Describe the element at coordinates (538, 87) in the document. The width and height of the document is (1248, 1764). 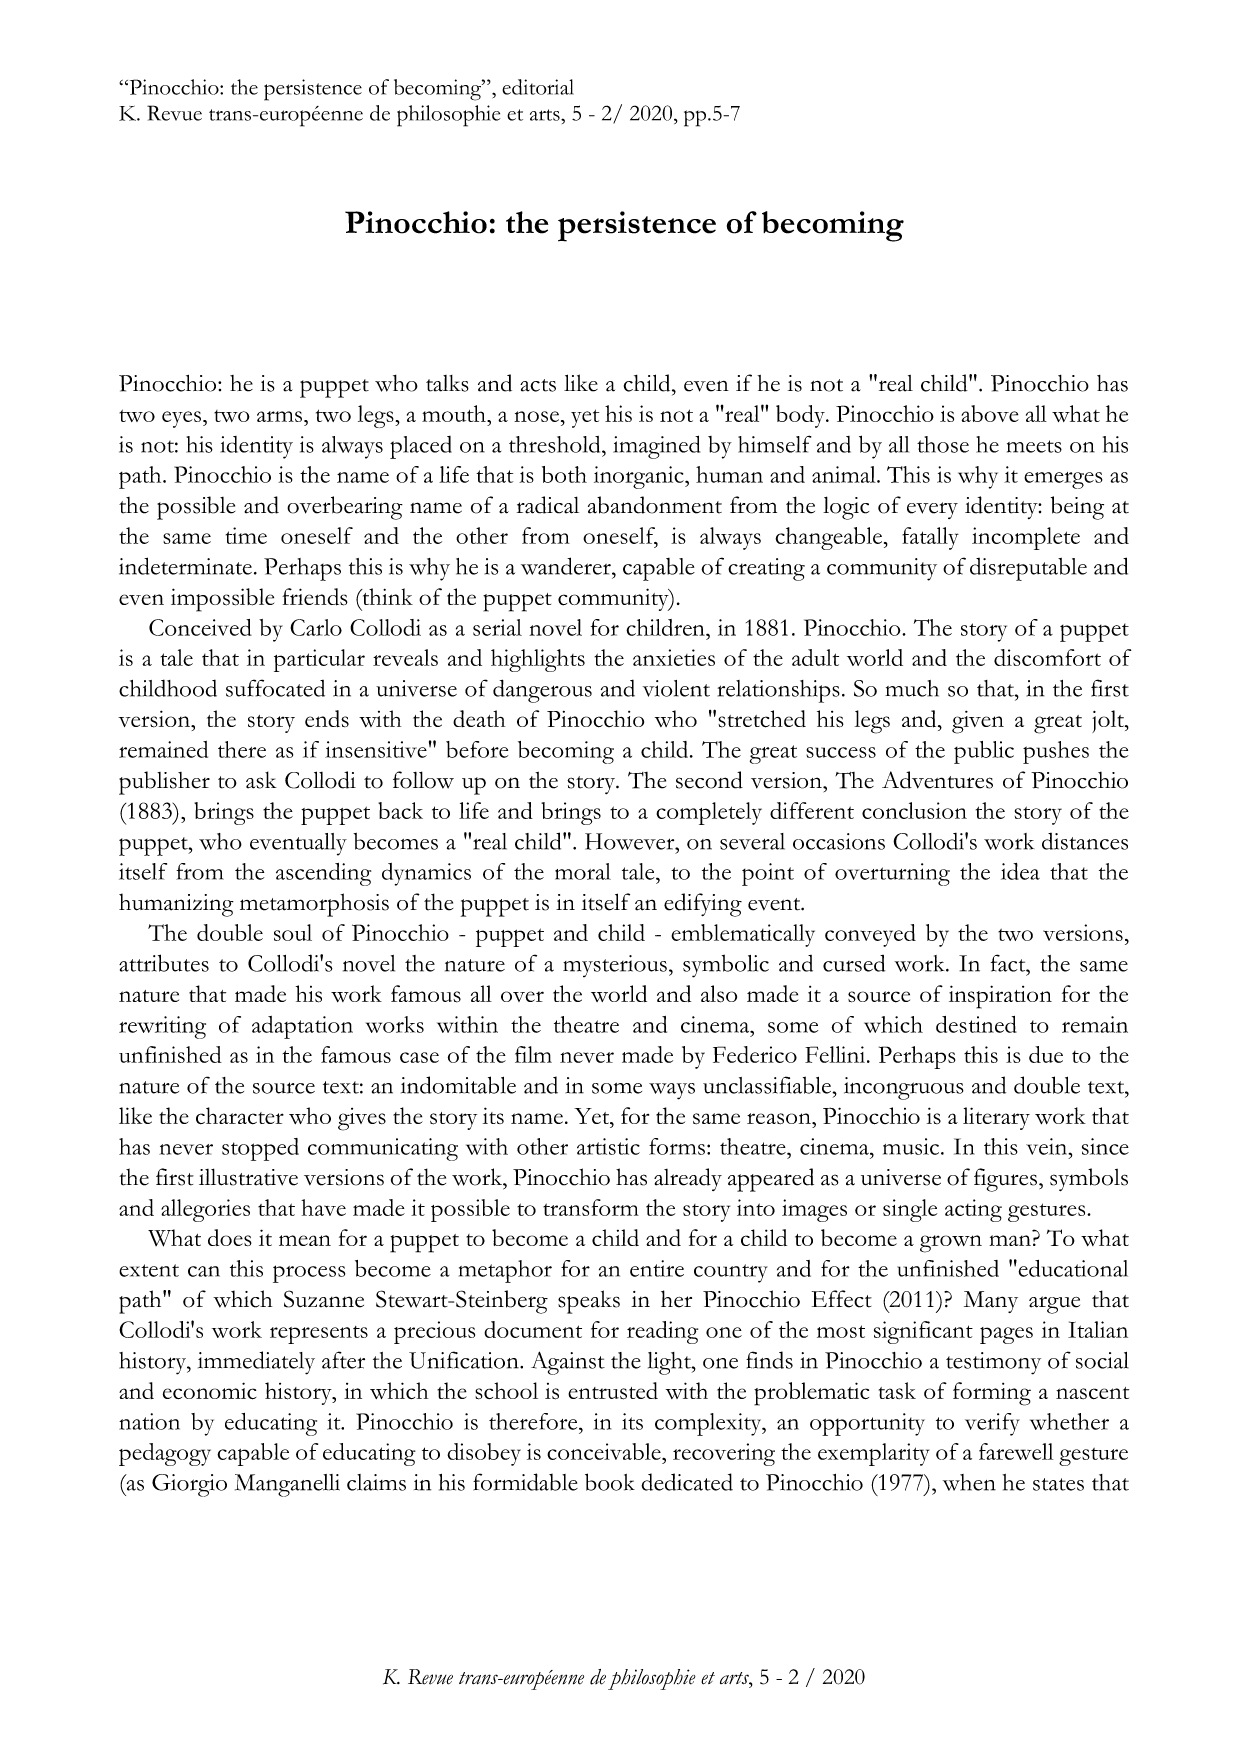
I see `editorial` at that location.
